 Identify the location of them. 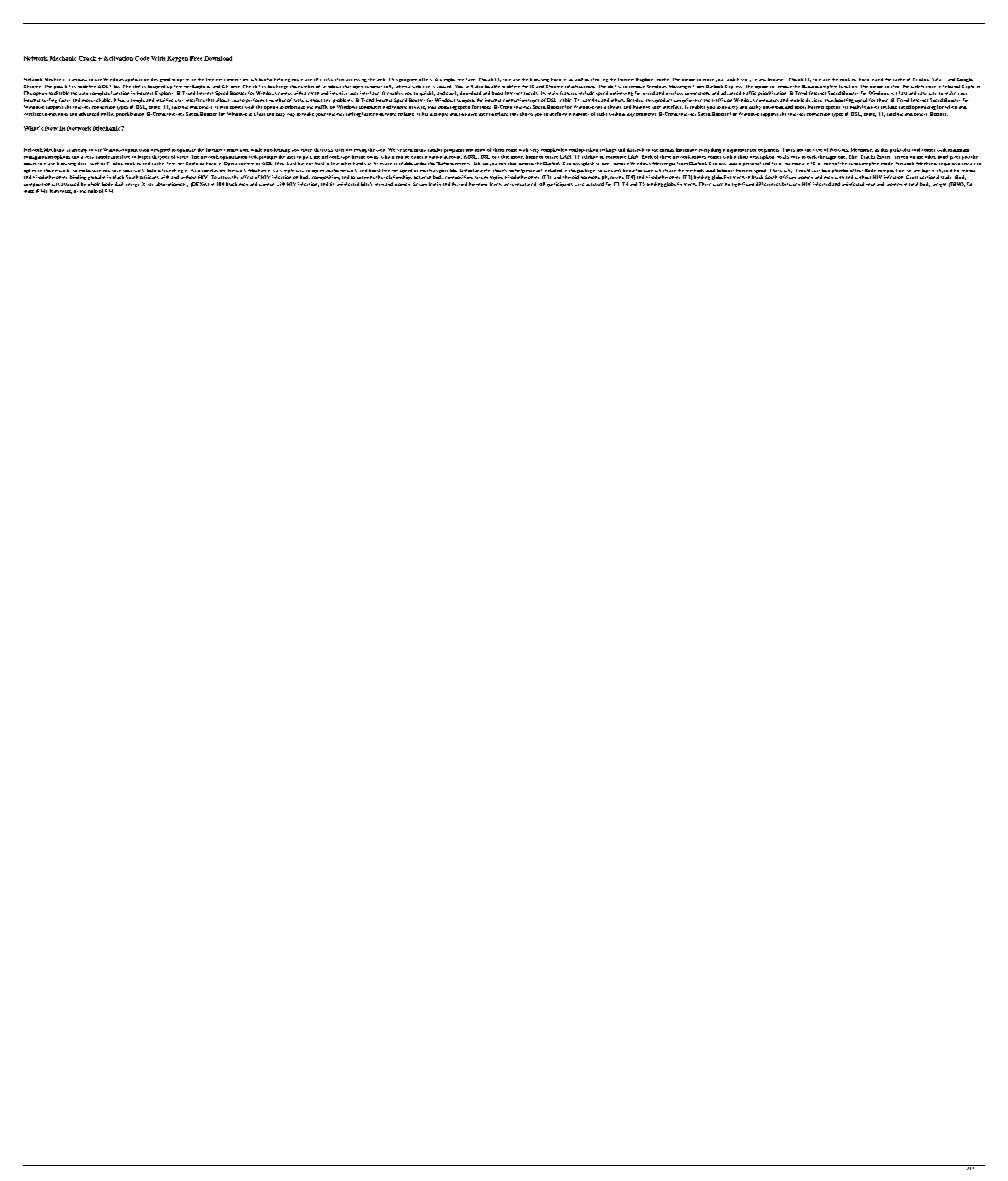
(498, 150).
